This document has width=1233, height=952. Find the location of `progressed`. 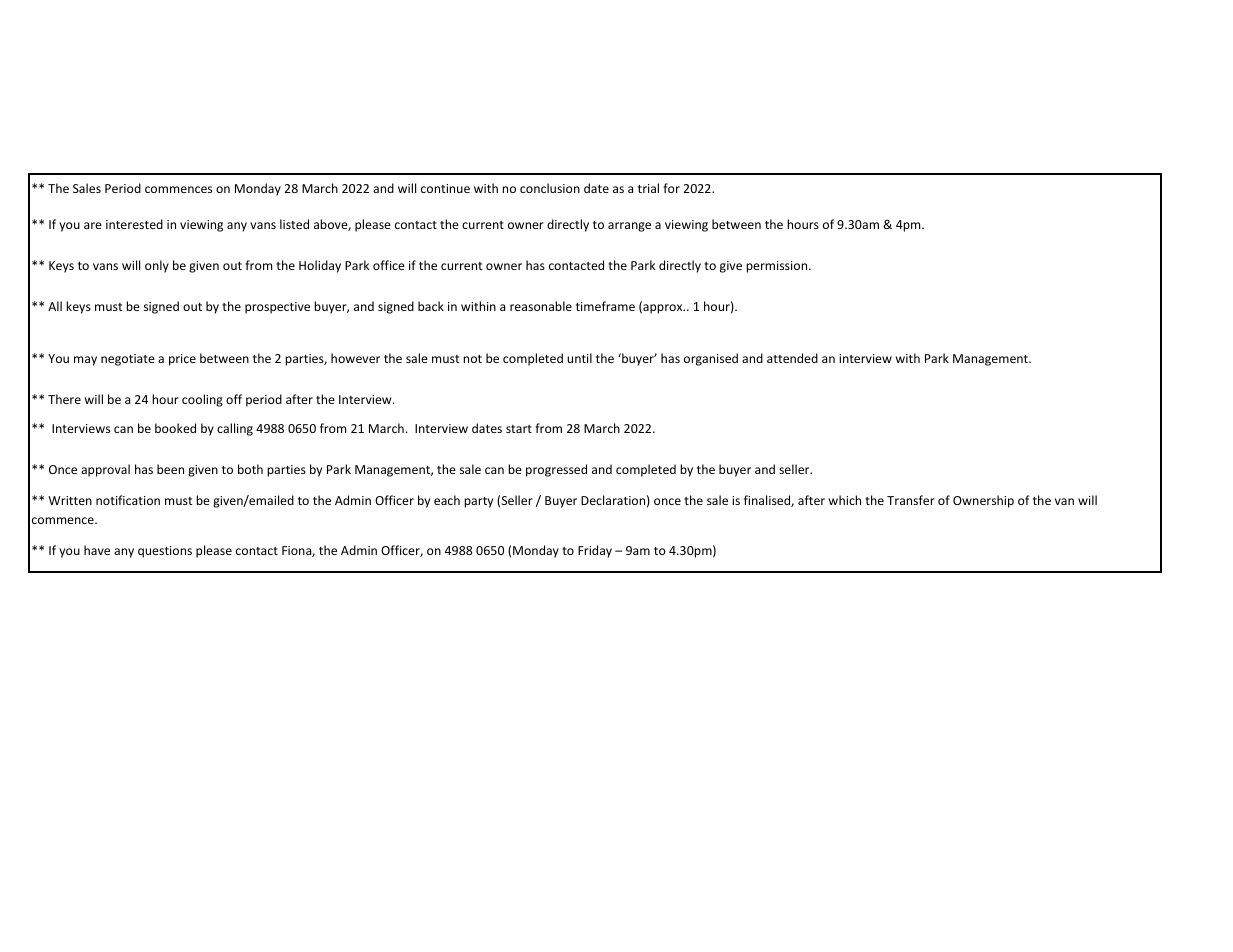

progressed is located at coordinates (556, 470).
